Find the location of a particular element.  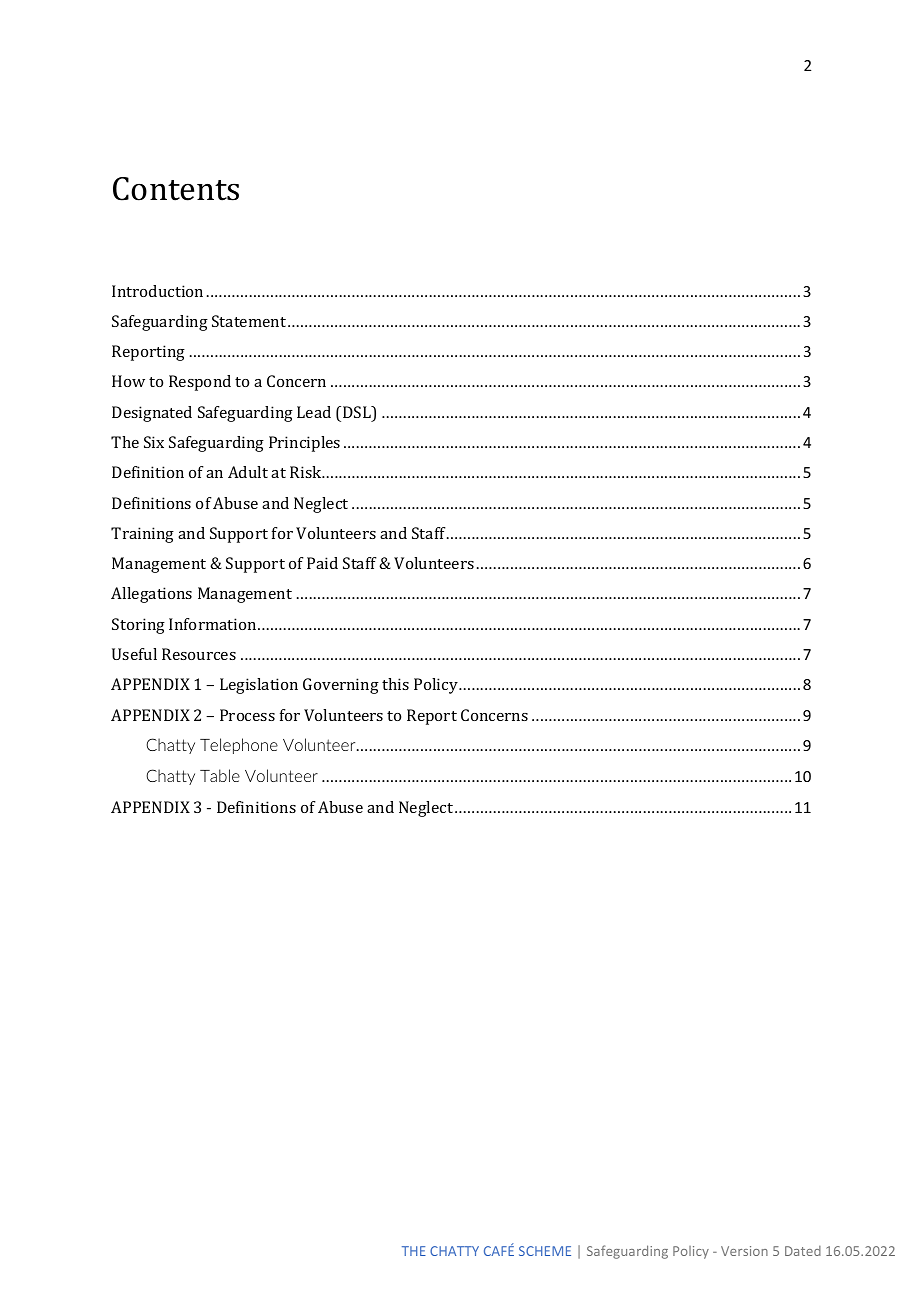

Telephone is located at coordinates (239, 746).
